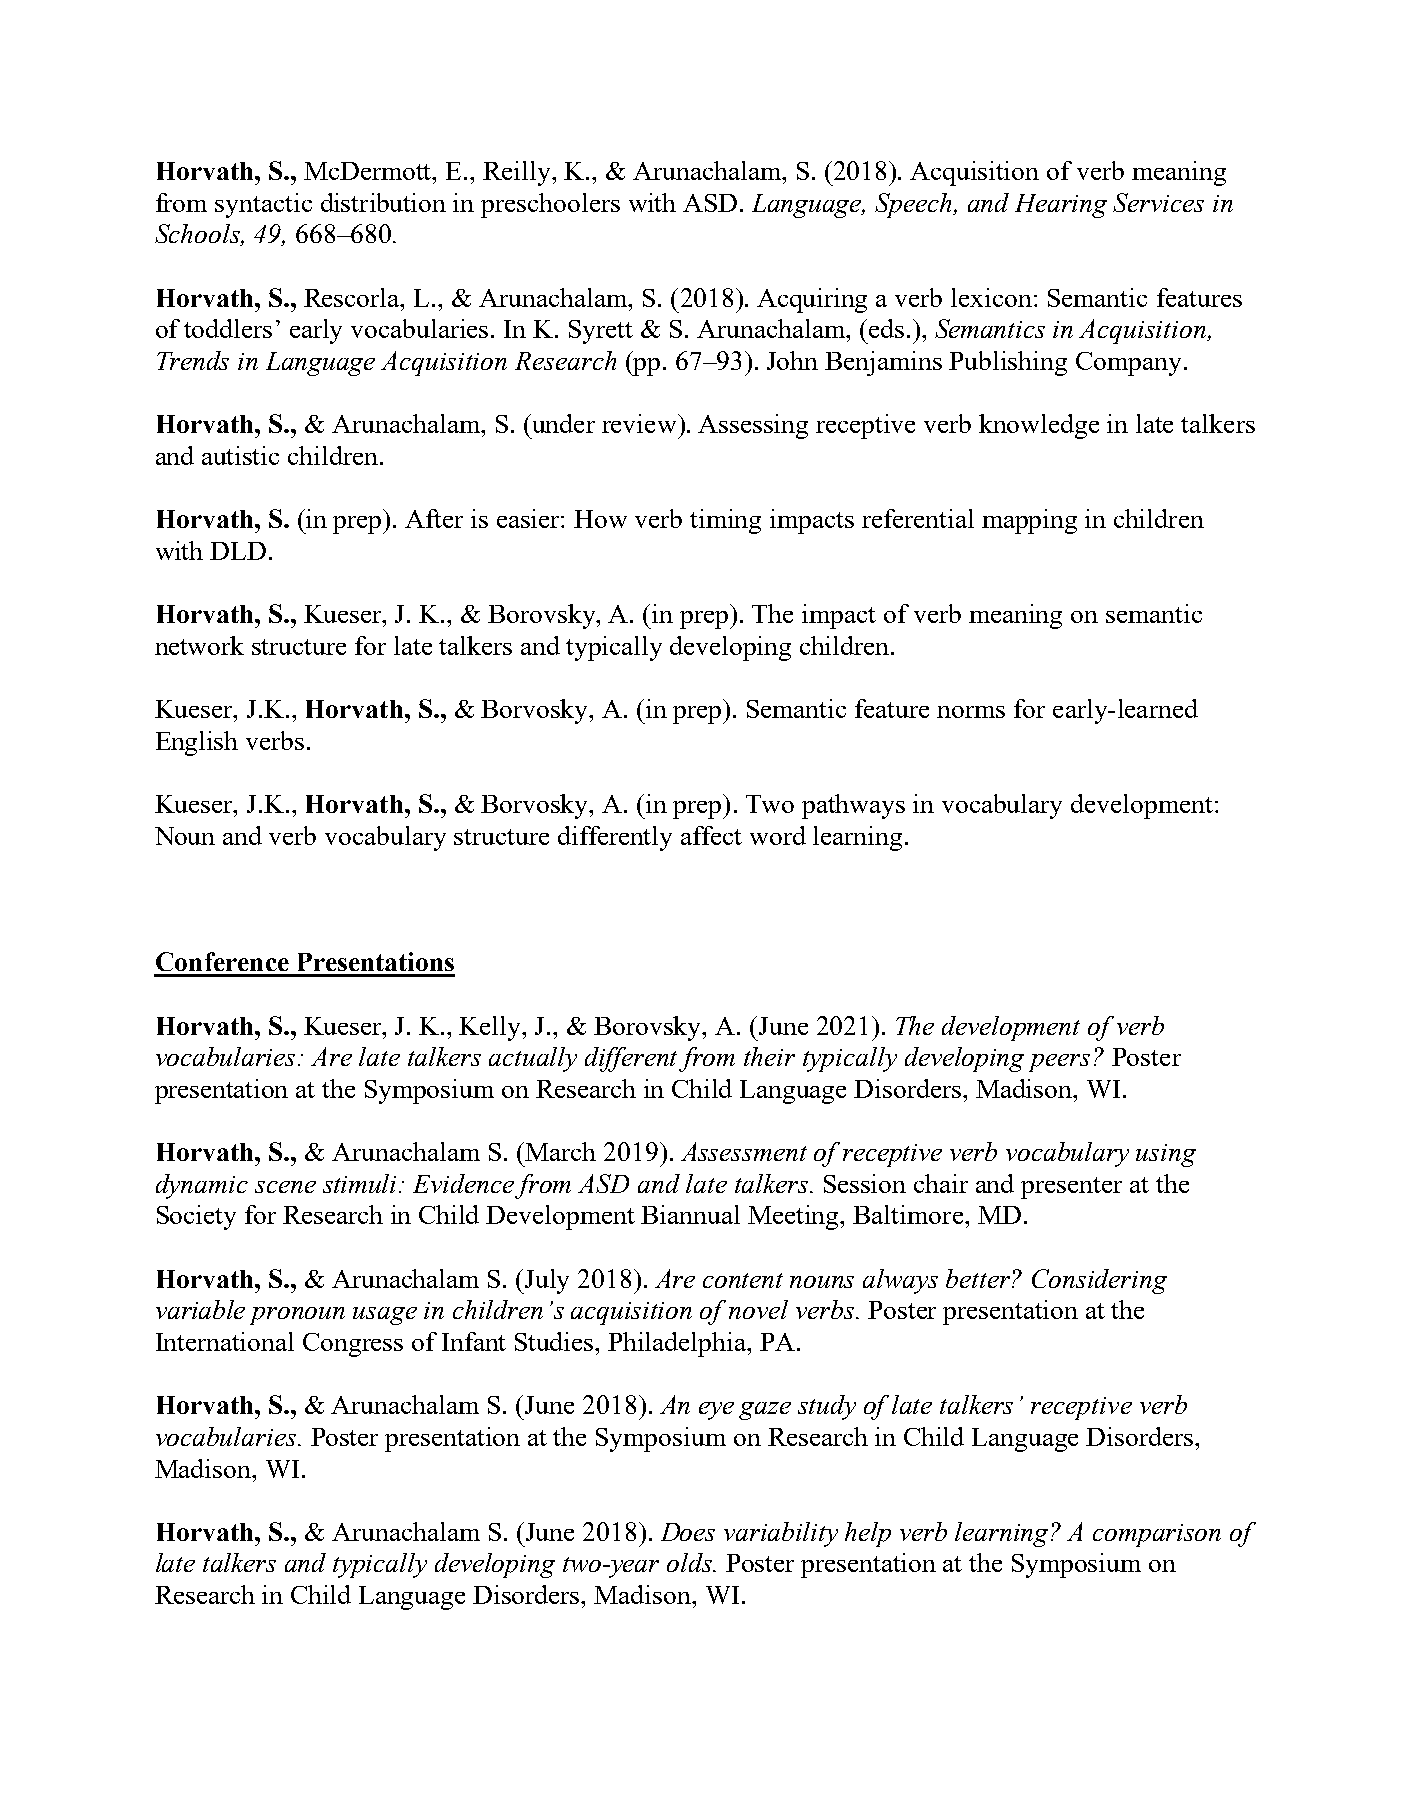  Describe the element at coordinates (711, 835) in the page. I see `affect` at that location.
